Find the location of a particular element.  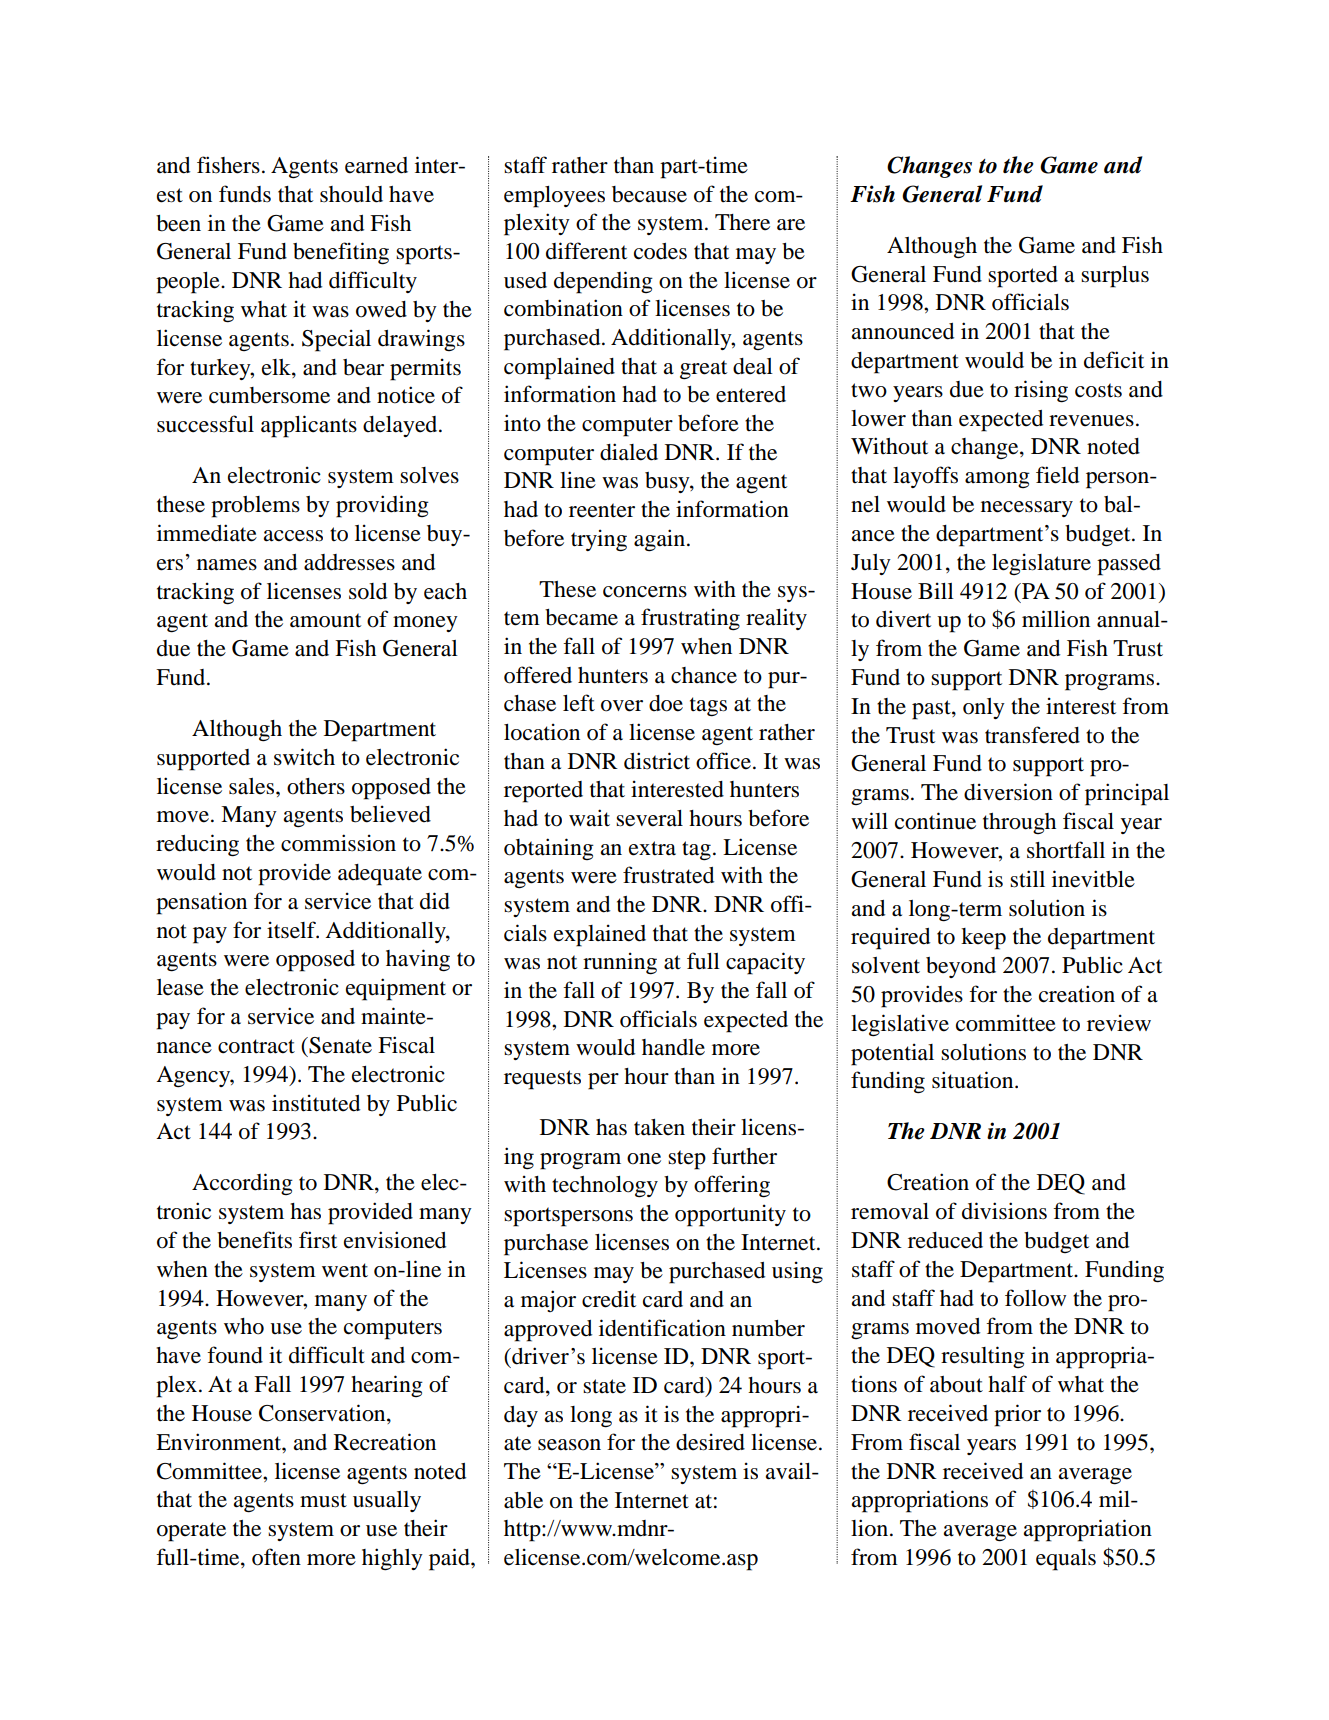

frustrating is located at coordinates (690, 619).
